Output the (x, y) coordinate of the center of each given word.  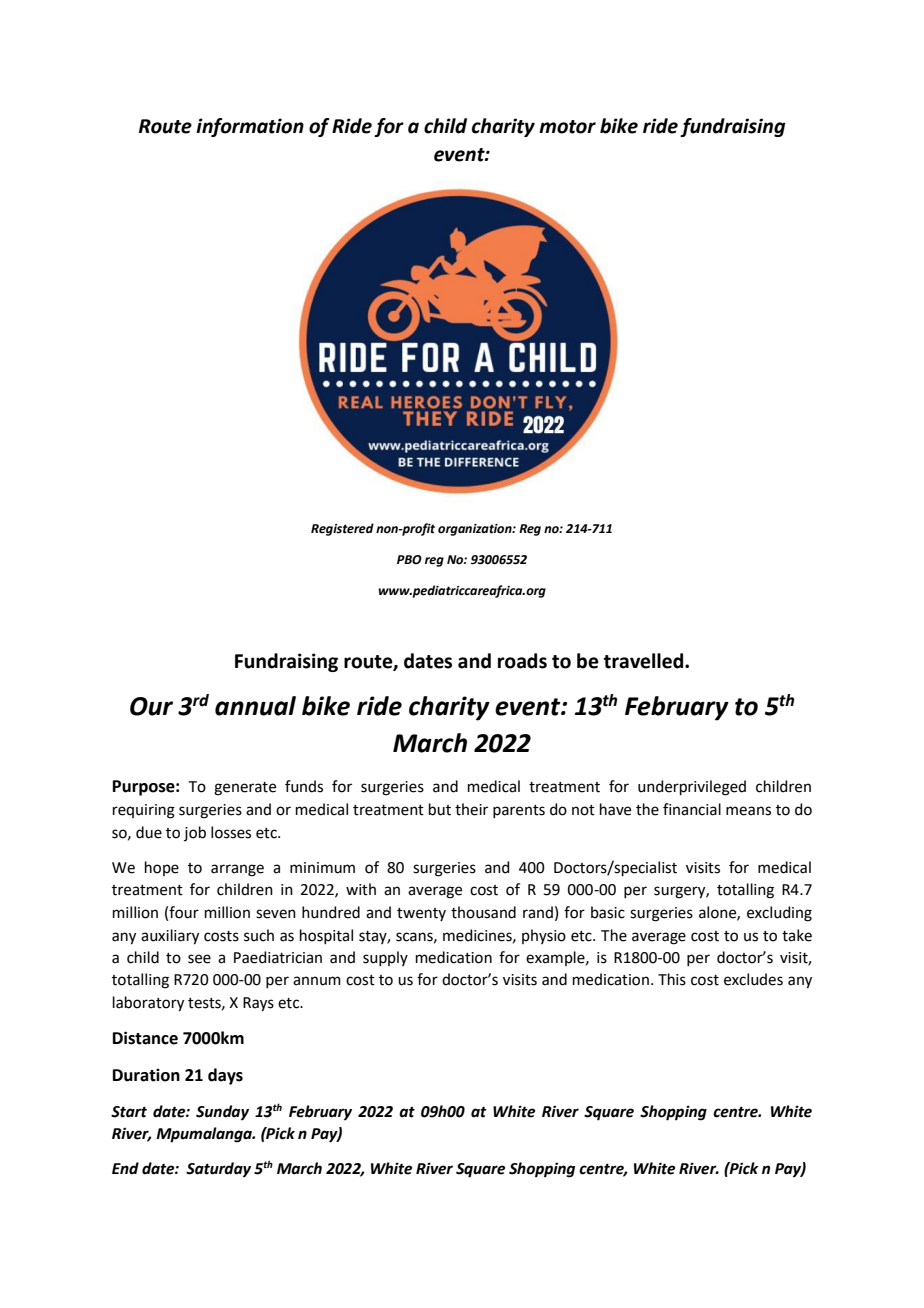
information (250, 127)
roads (522, 661)
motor (567, 127)
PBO (409, 560)
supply (385, 958)
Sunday (222, 1113)
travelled (645, 661)
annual (255, 706)
